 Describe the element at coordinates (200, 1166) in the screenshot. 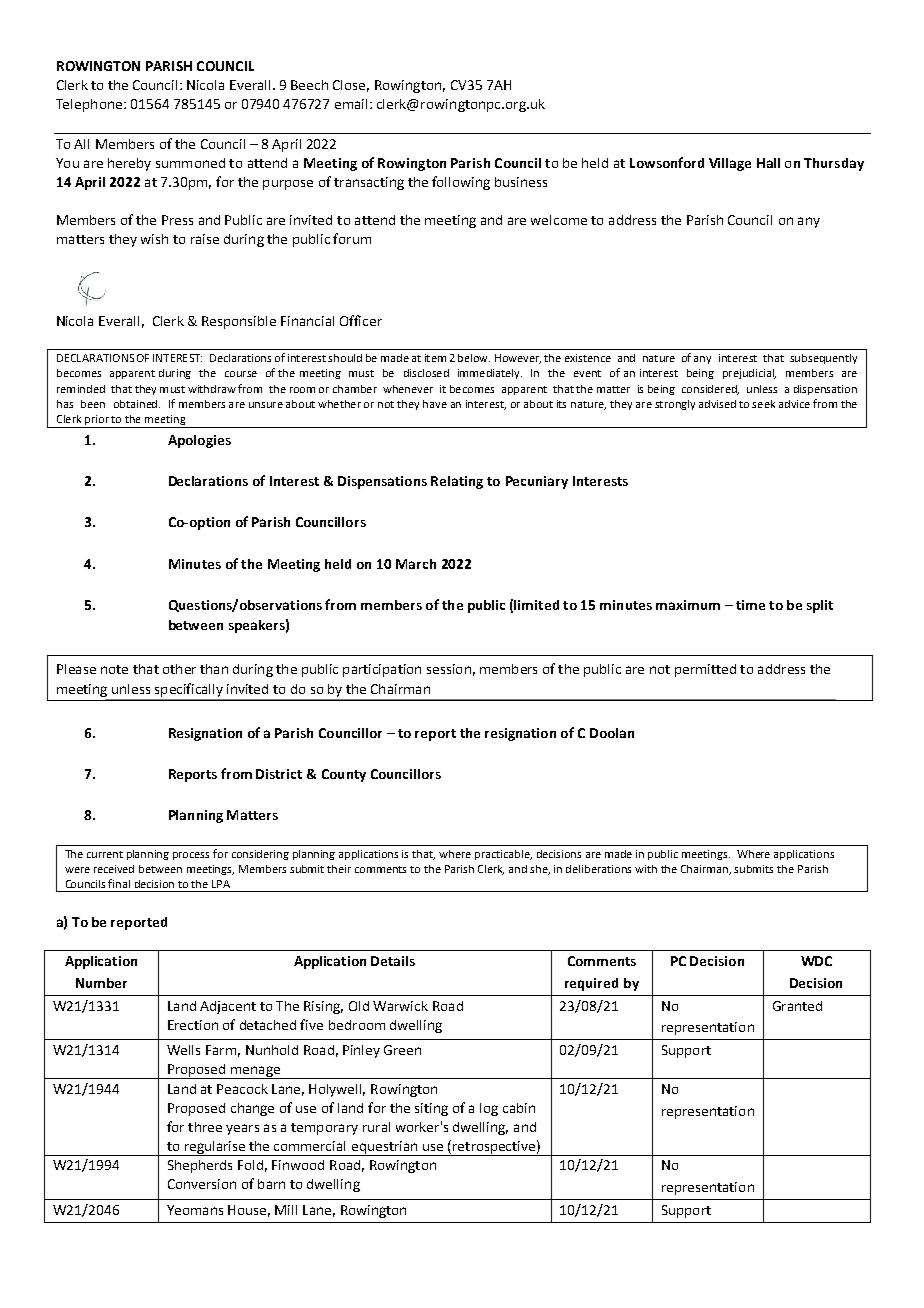

I see `Shepherds` at that location.
